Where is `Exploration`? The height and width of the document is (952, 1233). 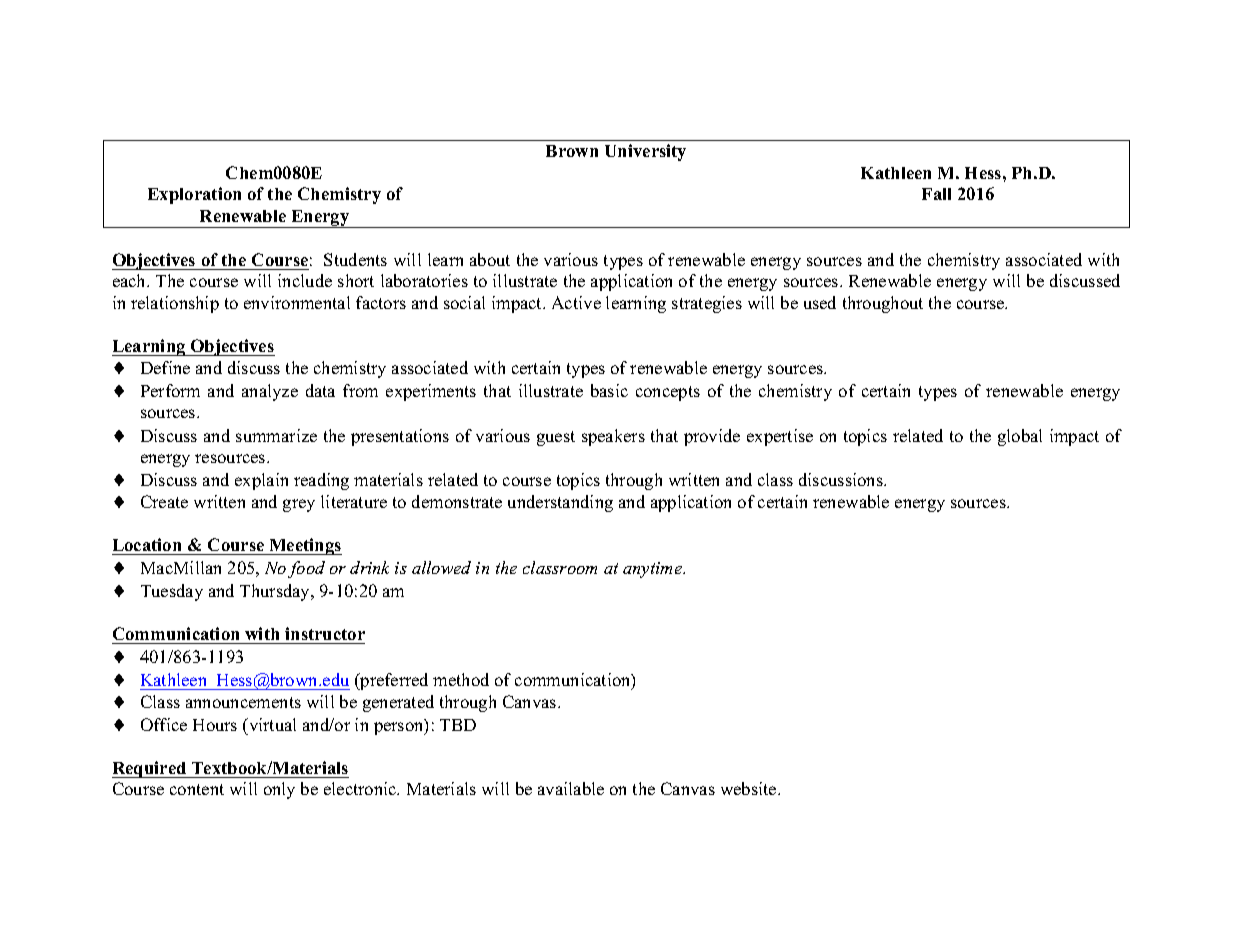 Exploration is located at coordinates (194, 195).
